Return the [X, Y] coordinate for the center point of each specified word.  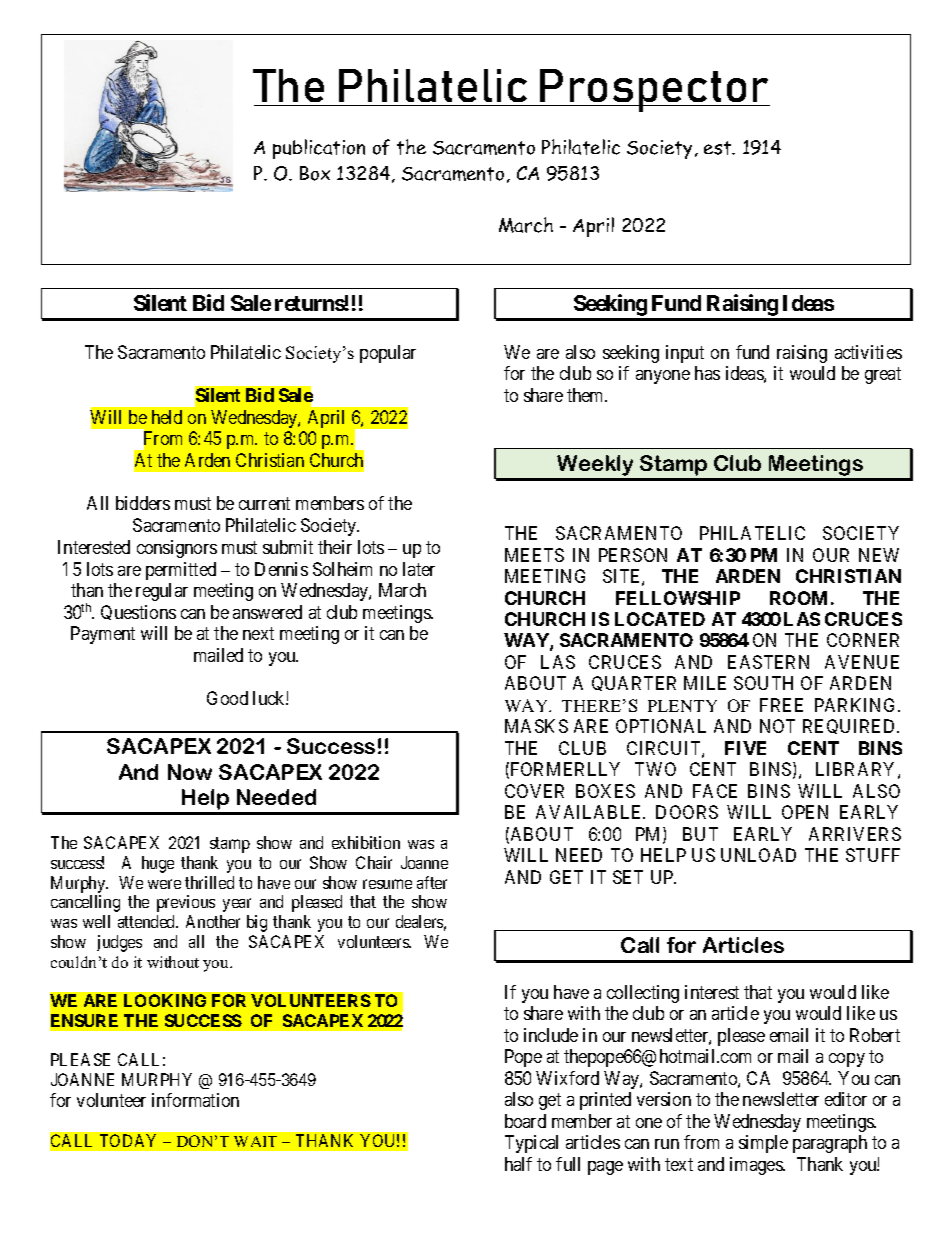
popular [388, 354]
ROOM [798, 598]
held [167, 417]
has [707, 373]
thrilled [209, 882]
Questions [138, 612]
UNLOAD [758, 855]
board [525, 1121]
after [432, 882]
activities [868, 352]
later [419, 569]
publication [319, 149]
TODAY [128, 1140]
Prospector [654, 90]
